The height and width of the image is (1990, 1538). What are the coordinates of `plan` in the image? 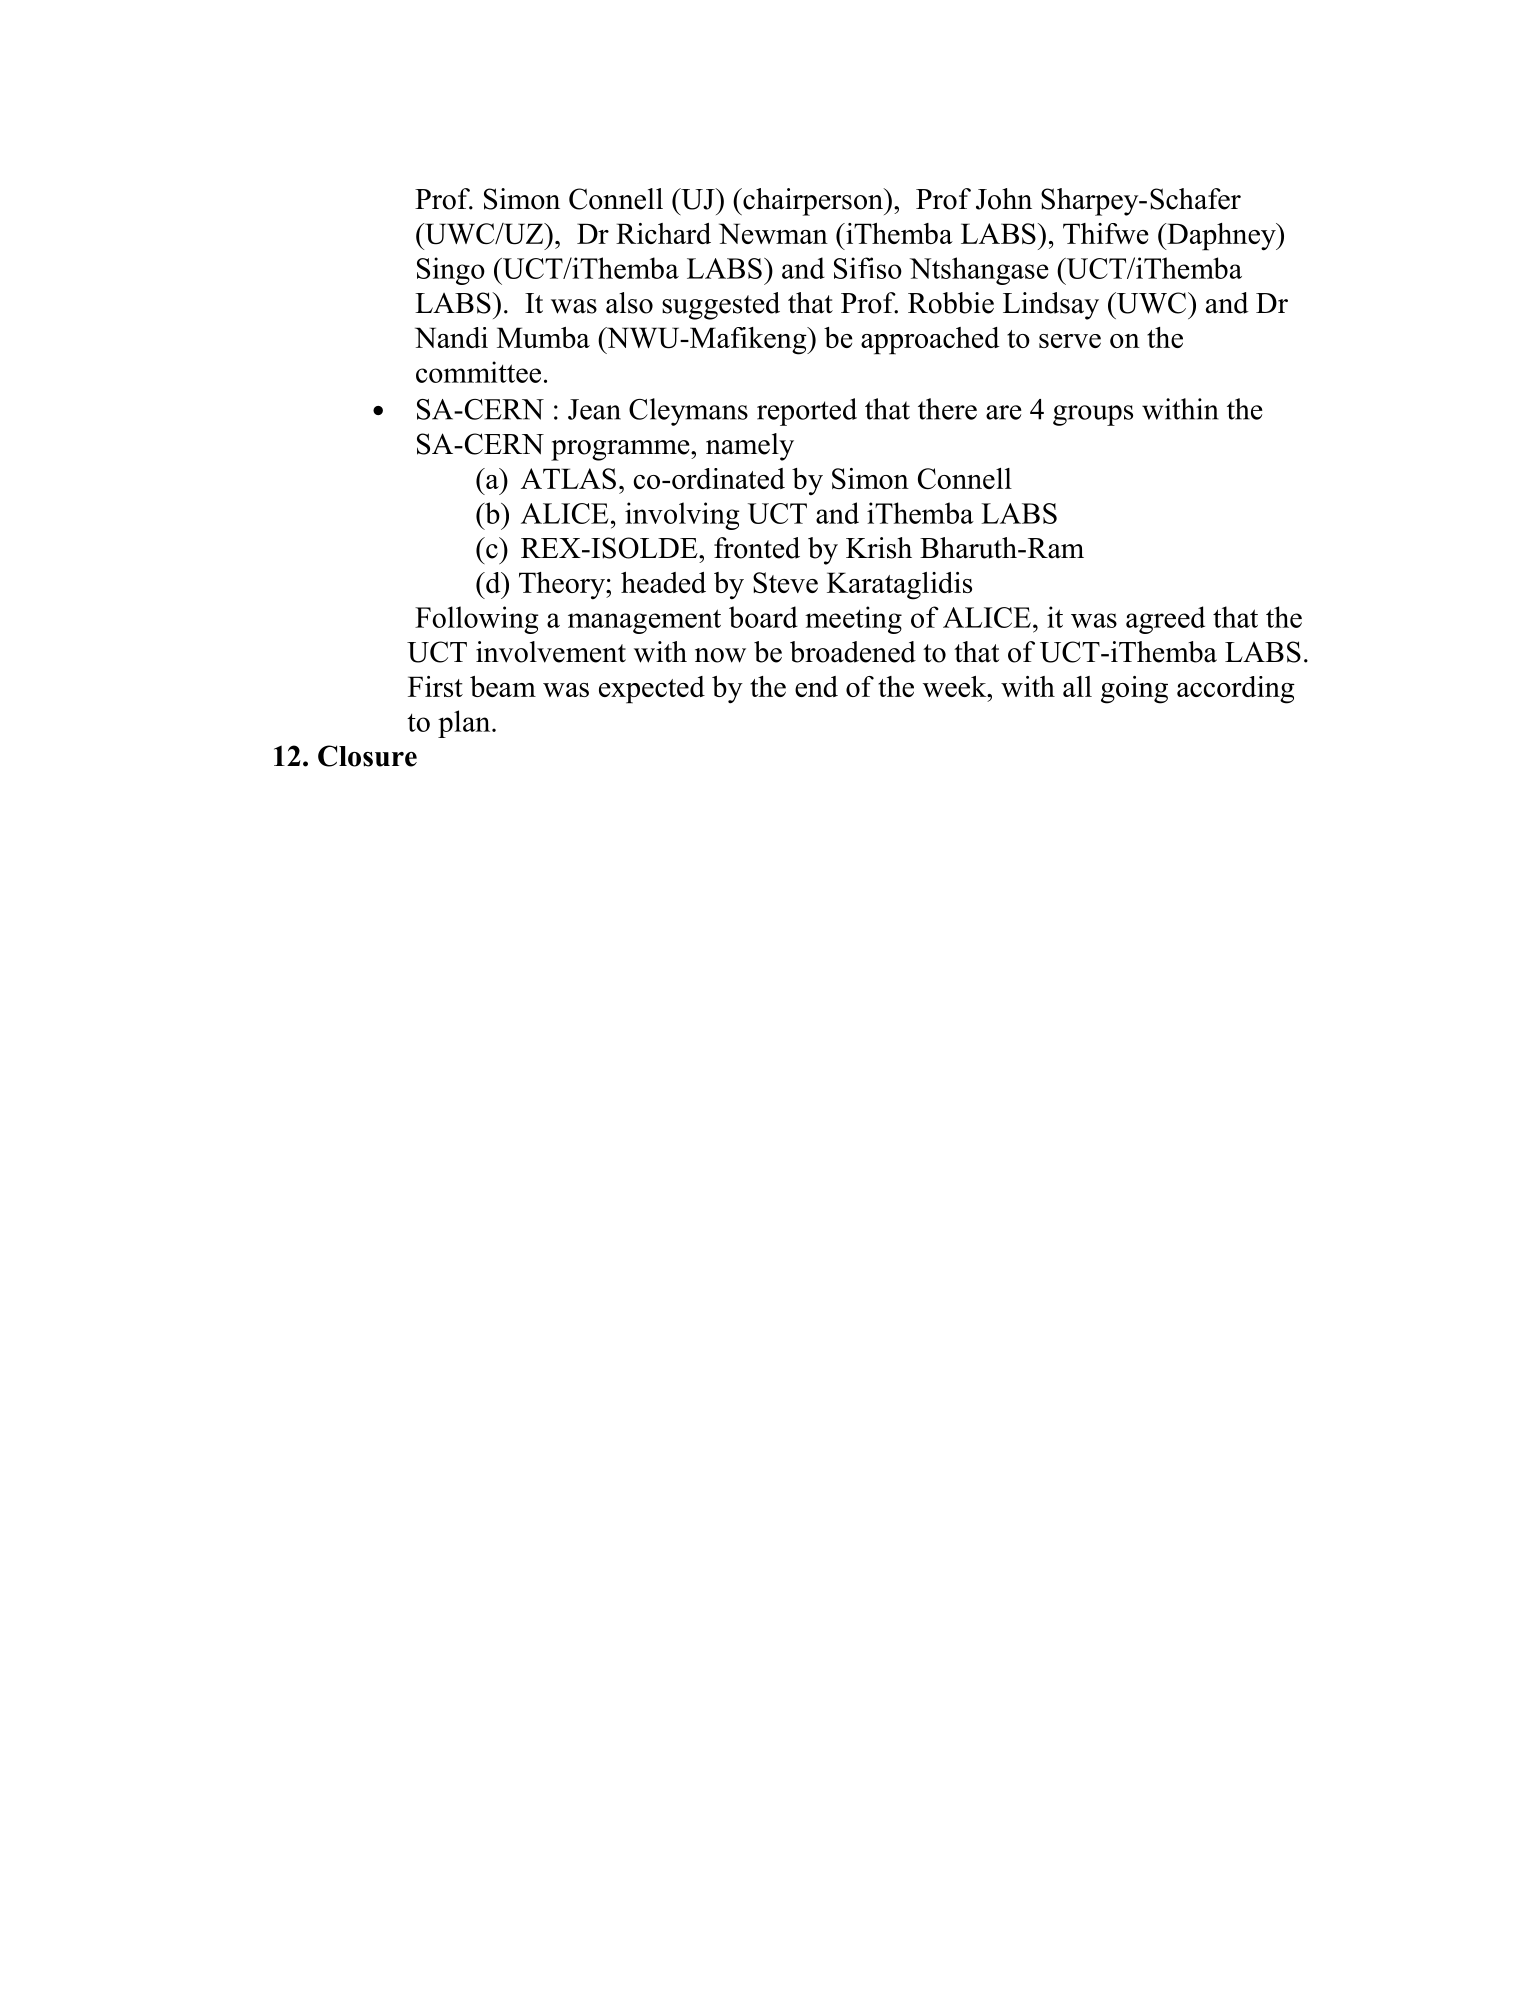 It's located at (465, 724).
